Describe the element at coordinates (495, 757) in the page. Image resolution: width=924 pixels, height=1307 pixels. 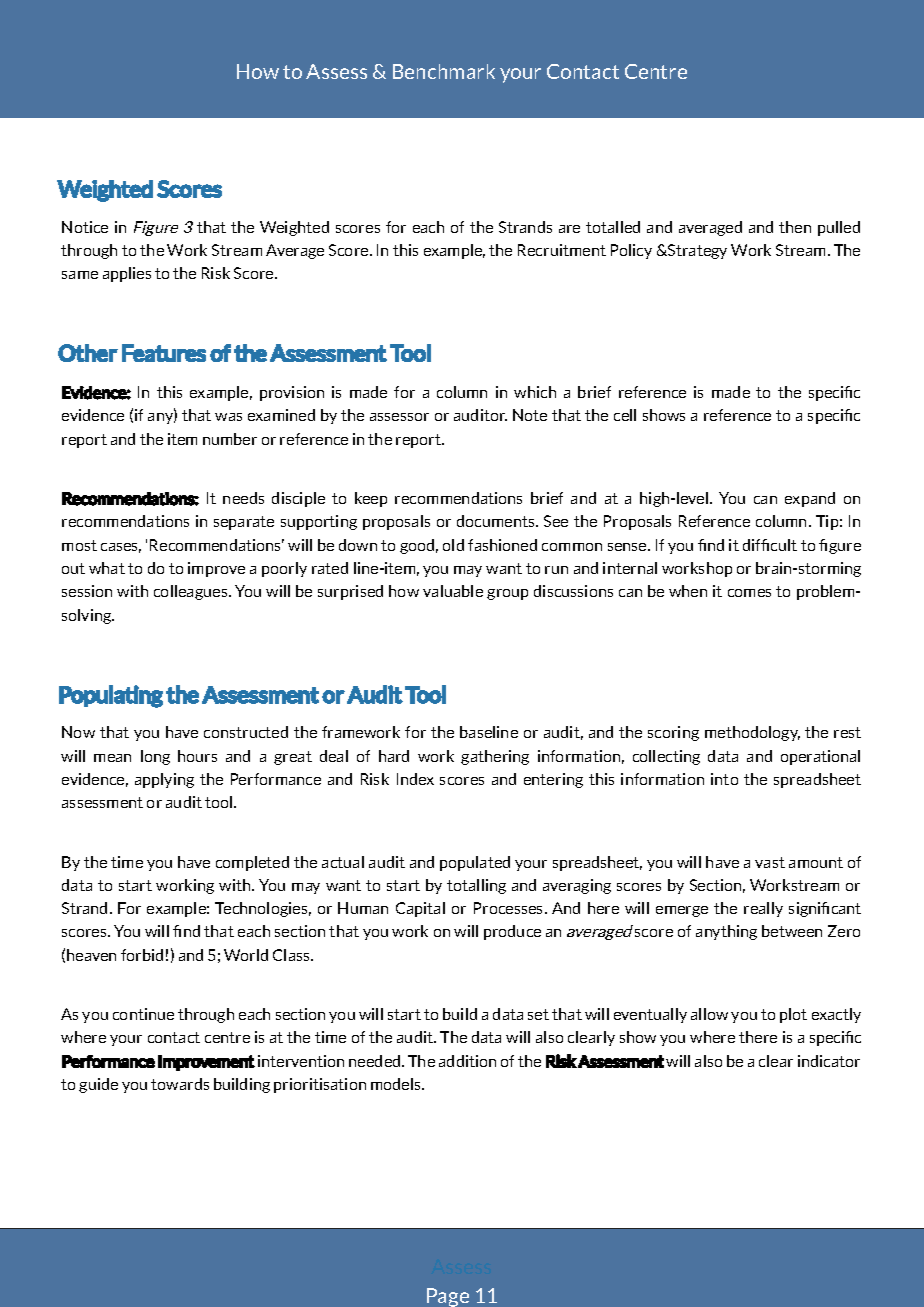
I see `gathering` at that location.
